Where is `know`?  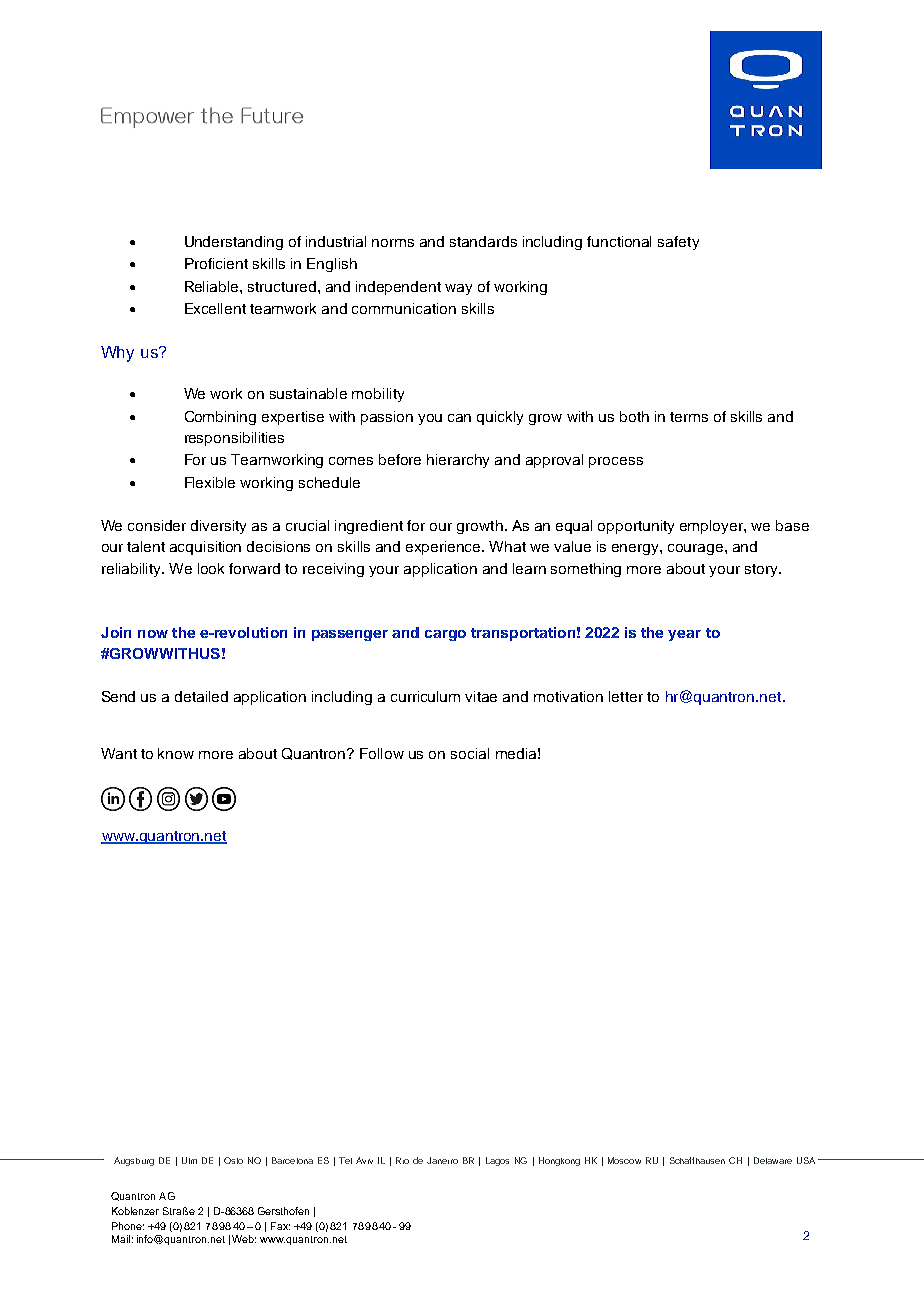
know is located at coordinates (176, 753).
